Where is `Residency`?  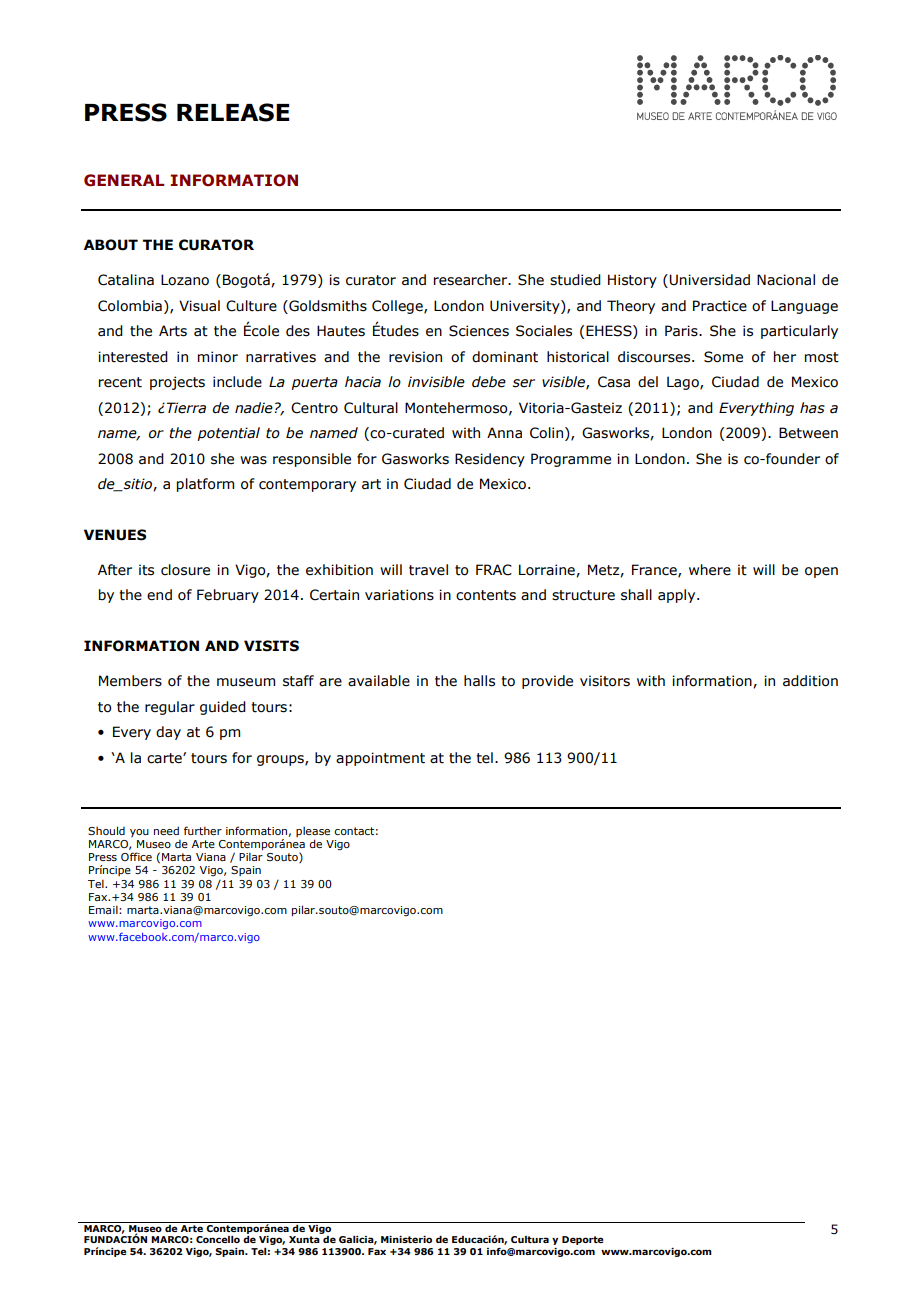 Residency is located at coordinates (490, 460).
